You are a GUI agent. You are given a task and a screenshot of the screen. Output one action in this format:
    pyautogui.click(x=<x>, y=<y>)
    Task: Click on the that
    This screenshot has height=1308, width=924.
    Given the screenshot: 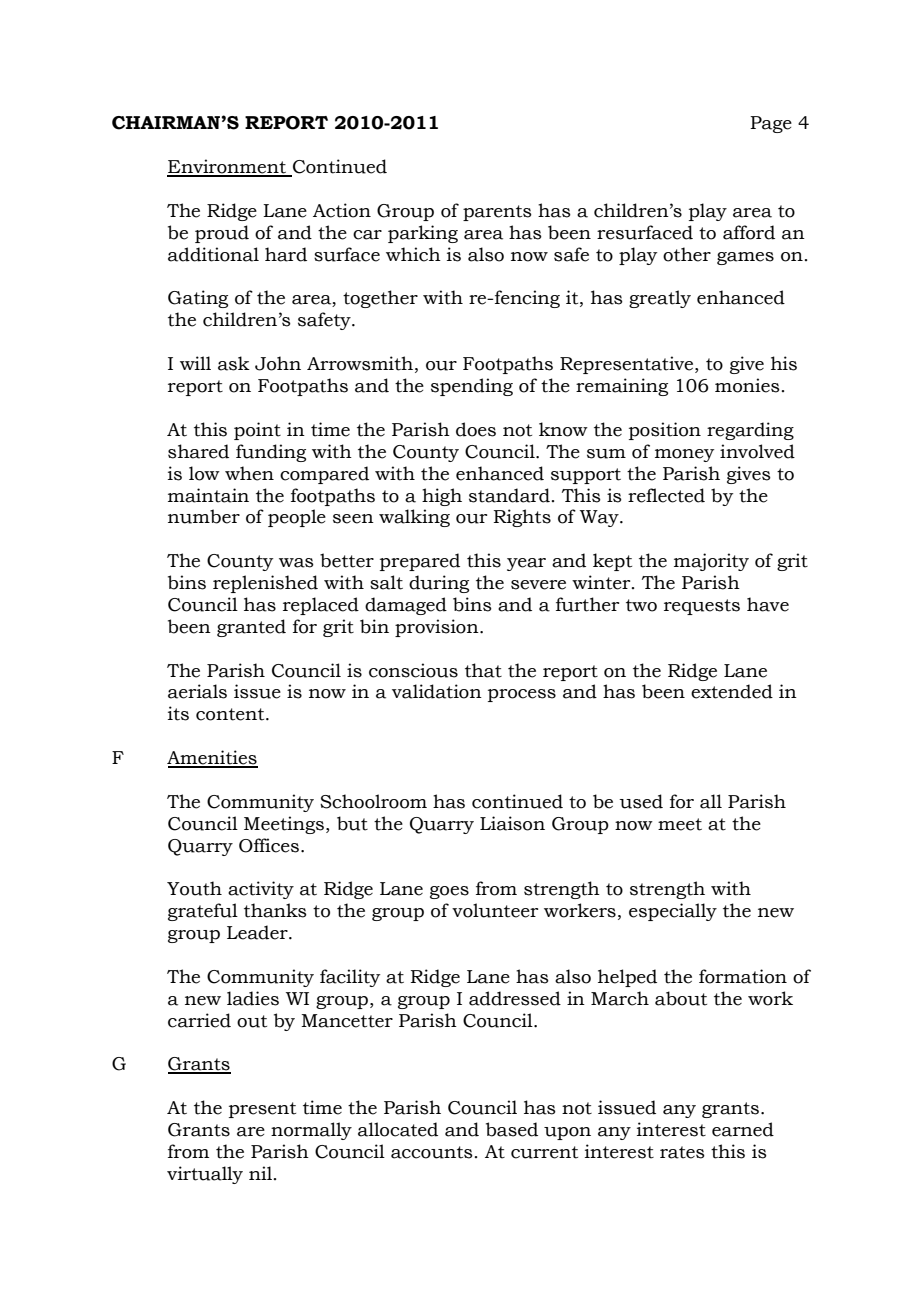 What is the action you would take?
    pyautogui.click(x=483, y=670)
